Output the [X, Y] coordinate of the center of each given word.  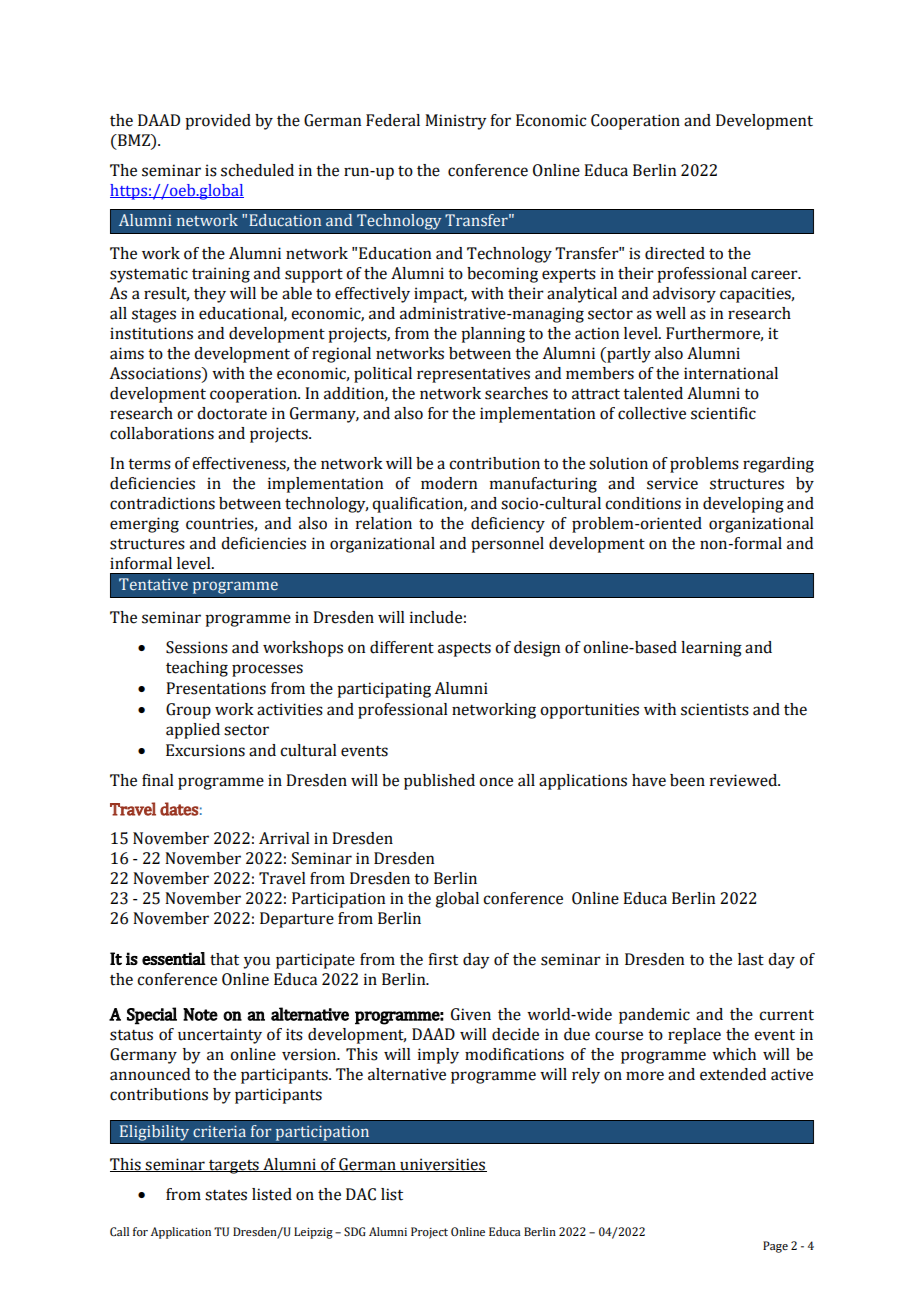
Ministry [456, 122]
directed [675, 253]
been [687, 780]
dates [179, 809]
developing [743, 505]
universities [442, 1165]
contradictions [162, 503]
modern [449, 483]
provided [218, 122]
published [439, 782]
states [226, 1195]
